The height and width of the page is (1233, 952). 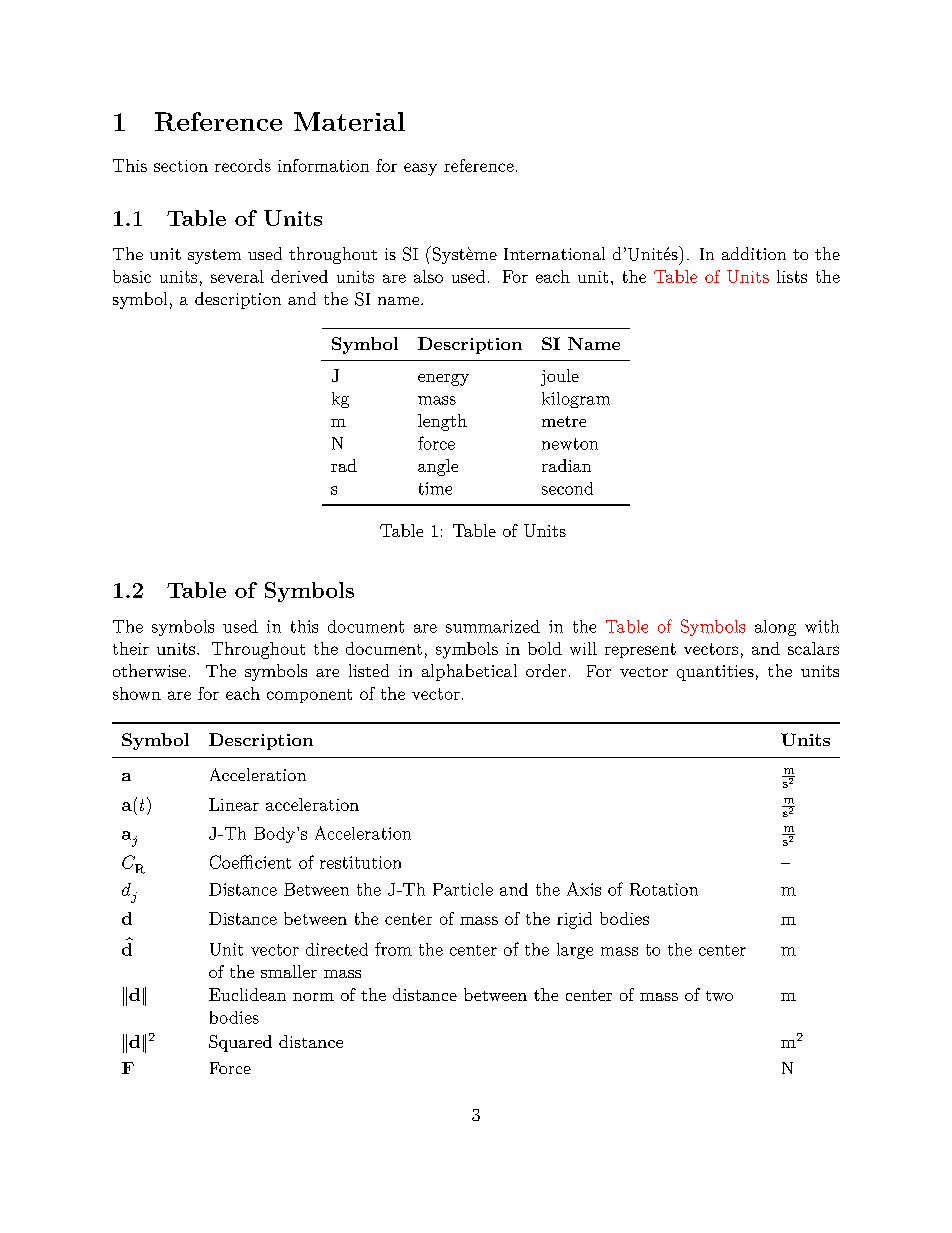 What do you see at coordinates (420, 169) in the page?
I see `easy` at bounding box center [420, 169].
